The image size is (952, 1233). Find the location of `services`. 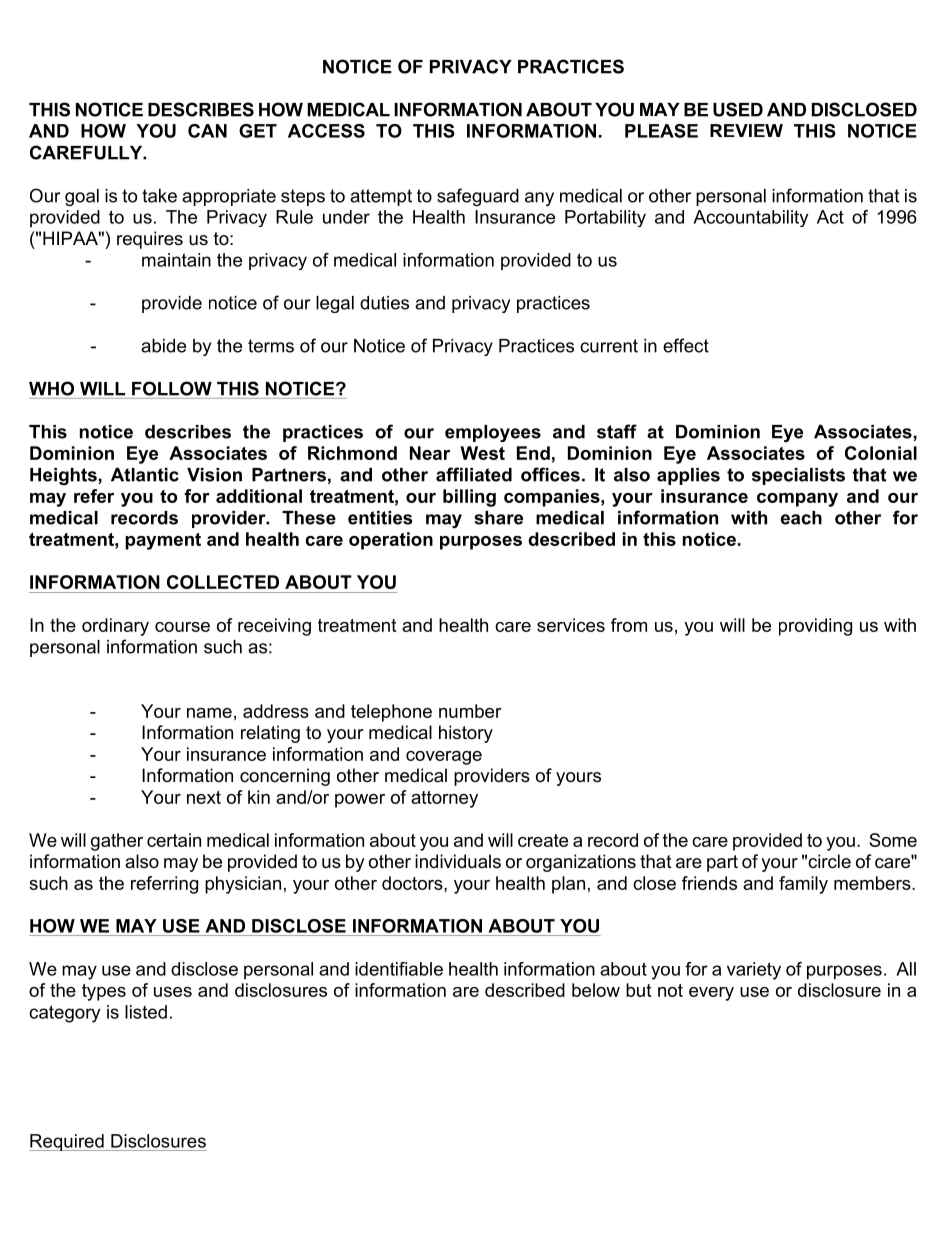

services is located at coordinates (571, 625).
